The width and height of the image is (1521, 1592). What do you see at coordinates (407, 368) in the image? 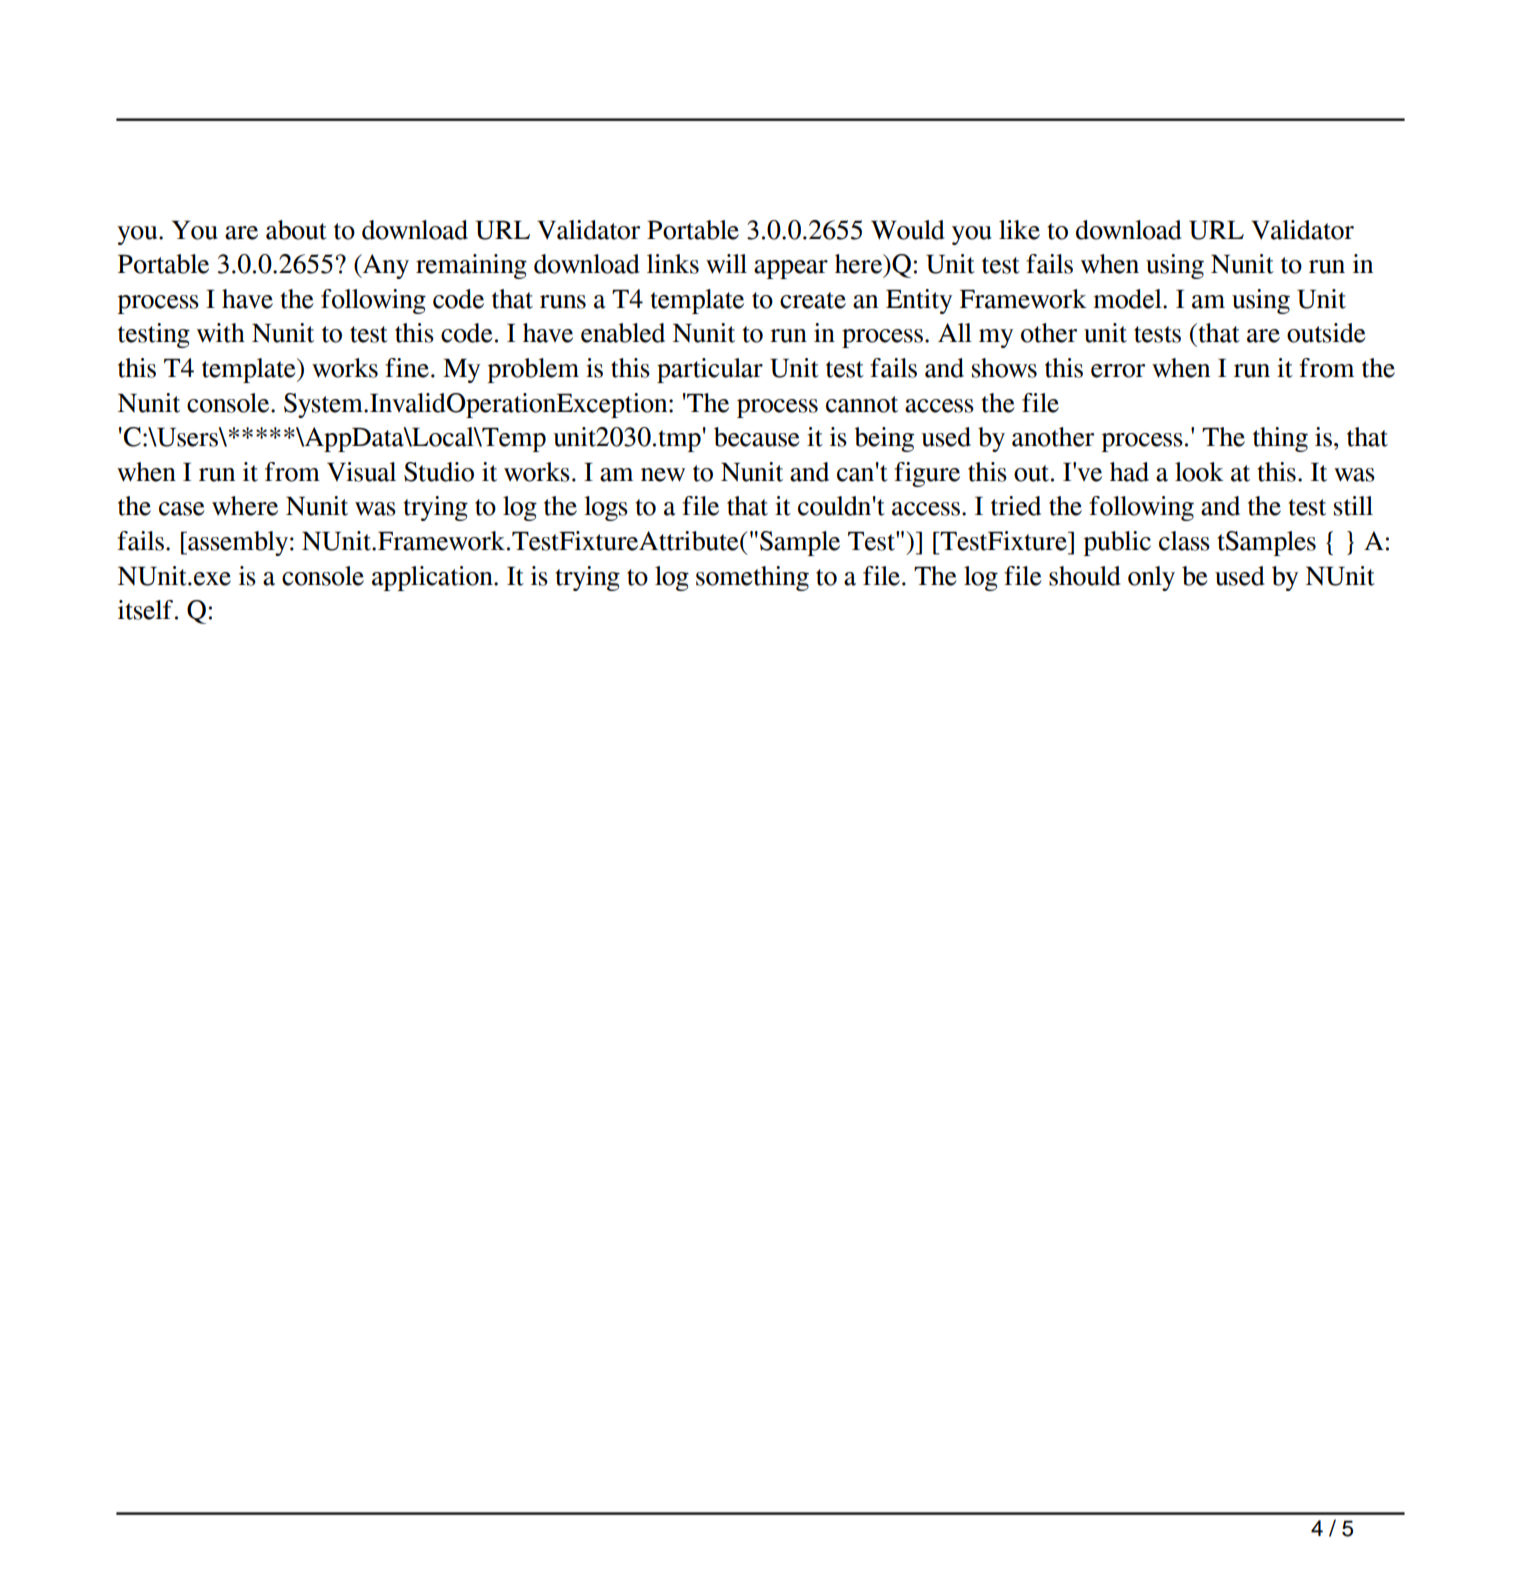
I see `fine` at bounding box center [407, 368].
